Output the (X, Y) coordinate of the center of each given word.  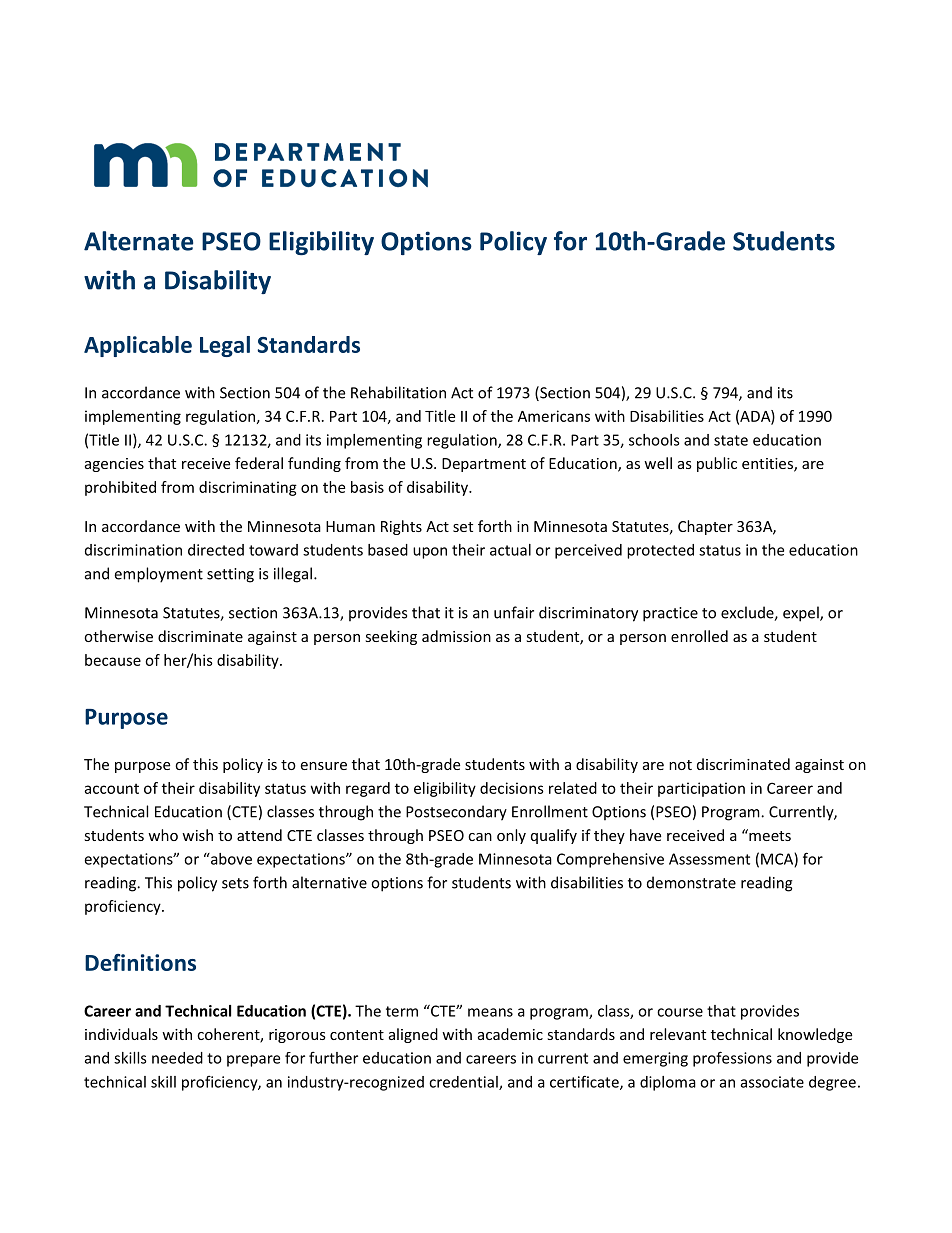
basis (367, 487)
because (113, 660)
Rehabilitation (398, 392)
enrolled (699, 636)
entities (768, 465)
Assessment (709, 859)
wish (197, 835)
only (511, 836)
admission (456, 636)
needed (177, 1058)
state (731, 440)
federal (259, 463)
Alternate (138, 241)
